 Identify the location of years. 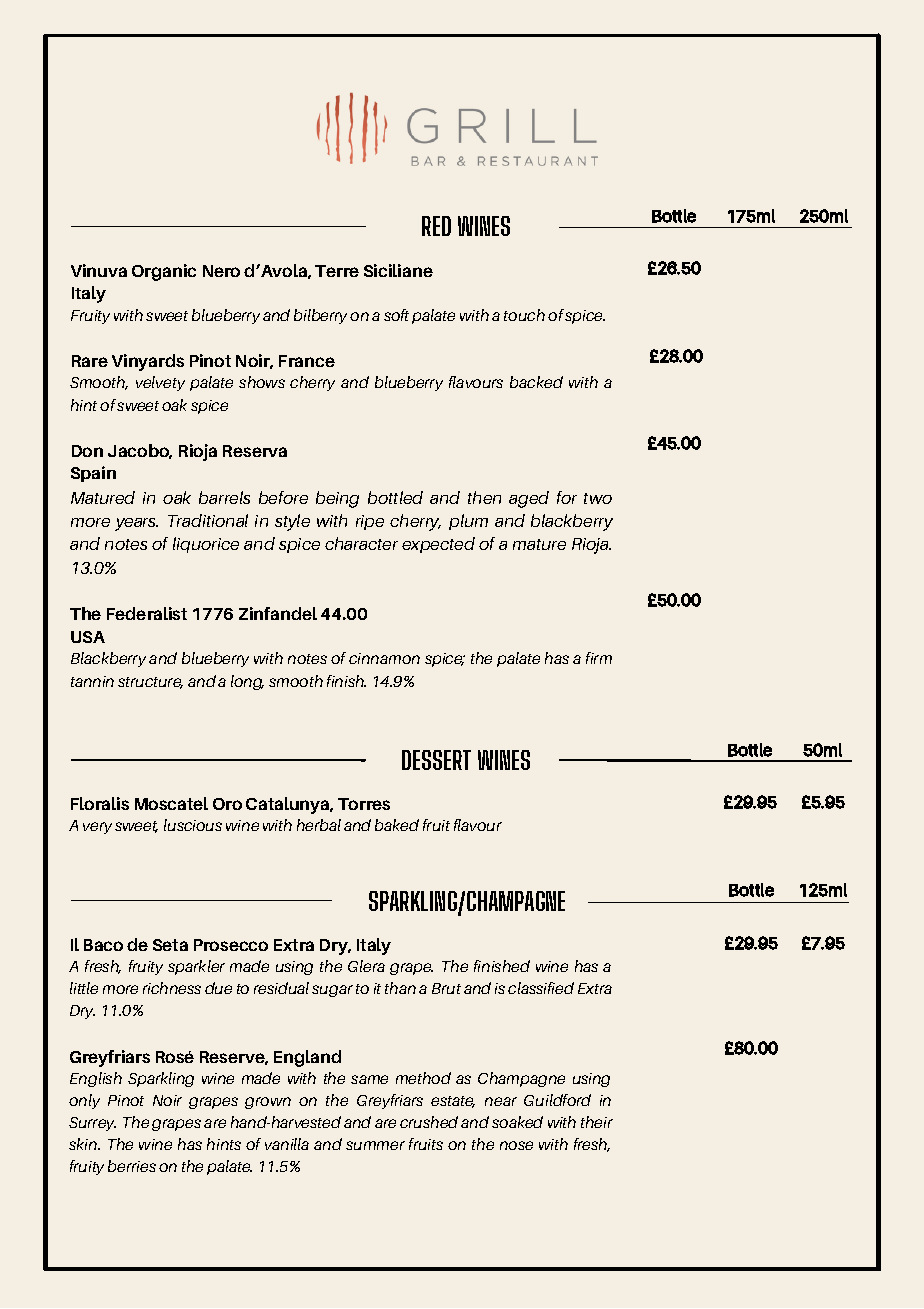
(136, 524).
